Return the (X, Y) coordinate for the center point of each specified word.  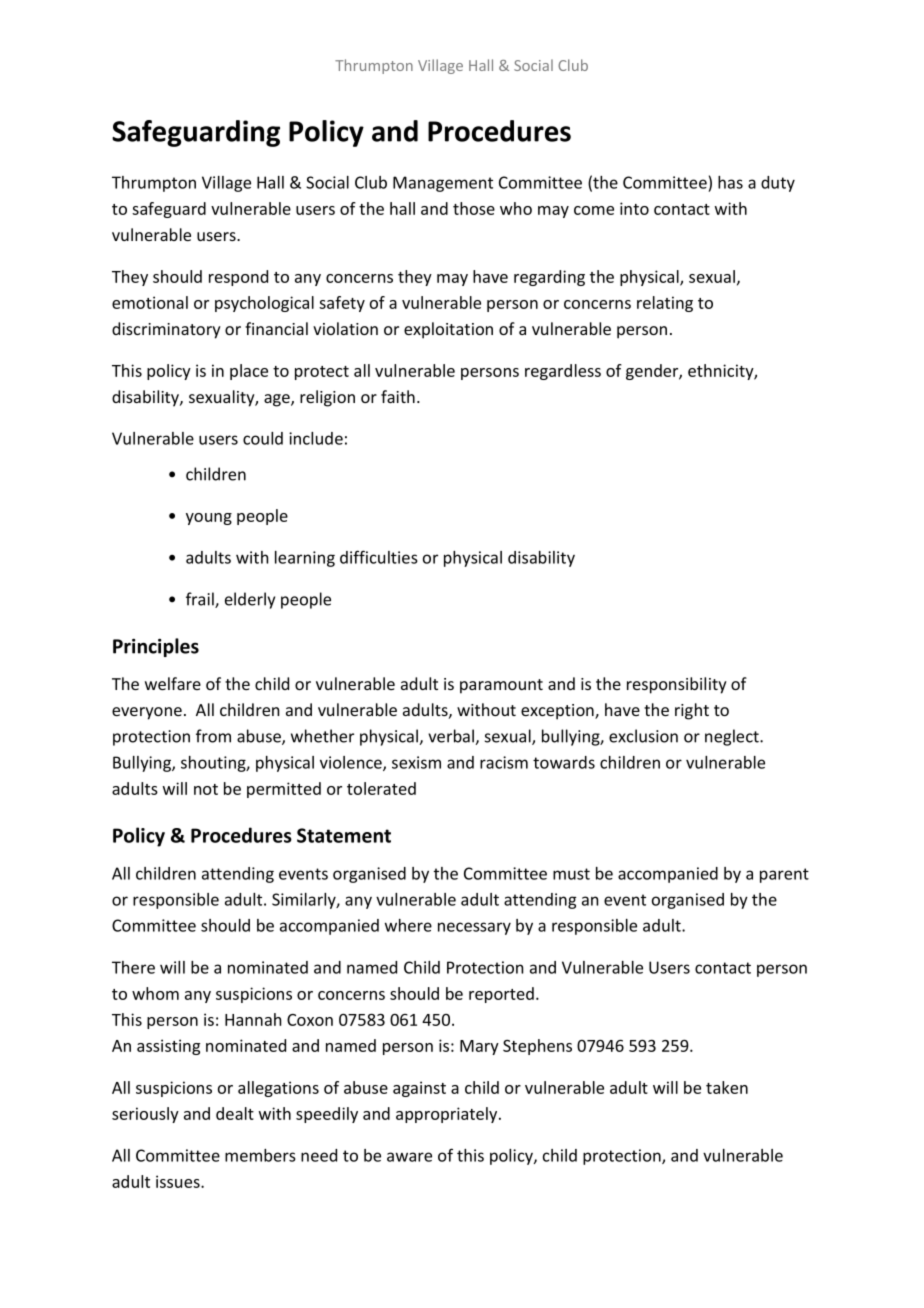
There (133, 967)
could (263, 438)
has (730, 182)
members (260, 1155)
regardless (563, 372)
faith (398, 396)
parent (784, 875)
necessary (474, 928)
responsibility (677, 685)
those (474, 208)
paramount (501, 686)
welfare (173, 683)
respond (238, 278)
